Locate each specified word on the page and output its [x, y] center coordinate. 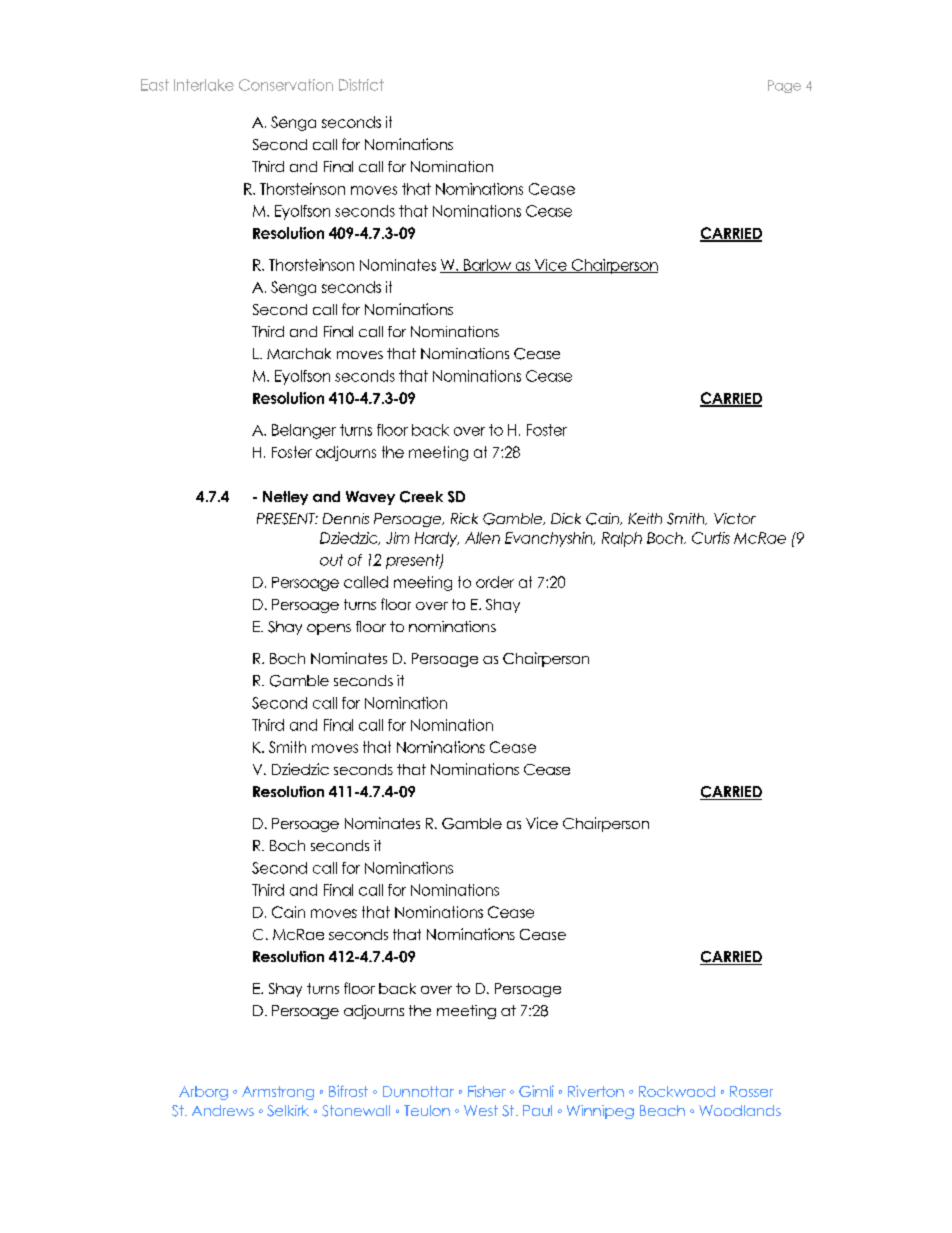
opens [329, 629]
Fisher [487, 1091]
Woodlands [740, 1110]
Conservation [286, 85]
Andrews [223, 1110]
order [495, 582]
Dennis [346, 518]
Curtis [711, 538]
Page [784, 86]
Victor [735, 518]
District [361, 85]
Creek [421, 497]
